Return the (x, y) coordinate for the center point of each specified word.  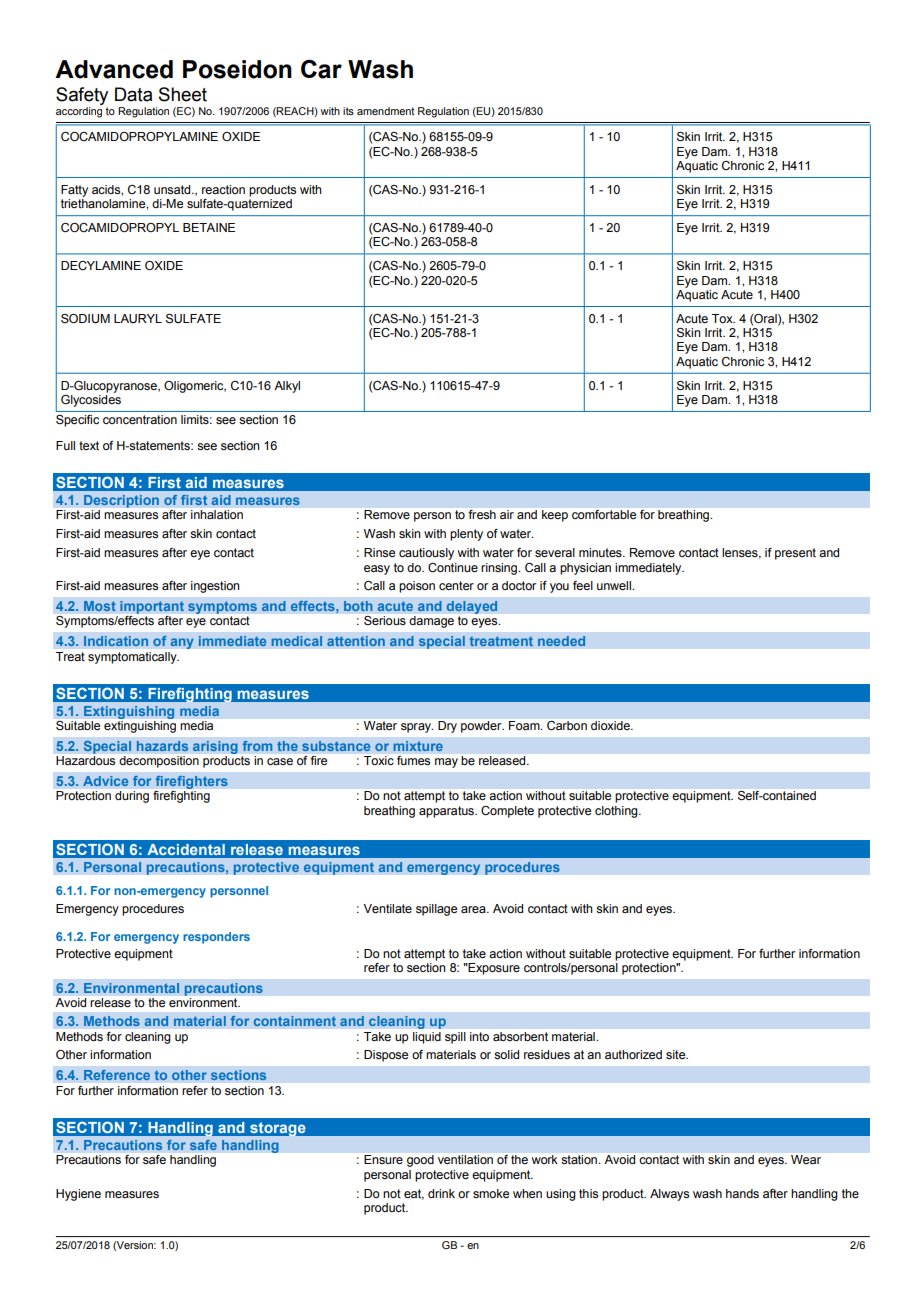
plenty (466, 535)
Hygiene (78, 1195)
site (677, 1054)
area (474, 909)
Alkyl (287, 387)
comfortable (604, 514)
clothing (617, 812)
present (795, 554)
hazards (163, 746)
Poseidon (237, 69)
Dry (447, 727)
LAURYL (138, 318)
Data (133, 94)
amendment (386, 111)
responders (216, 938)
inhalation (217, 514)
